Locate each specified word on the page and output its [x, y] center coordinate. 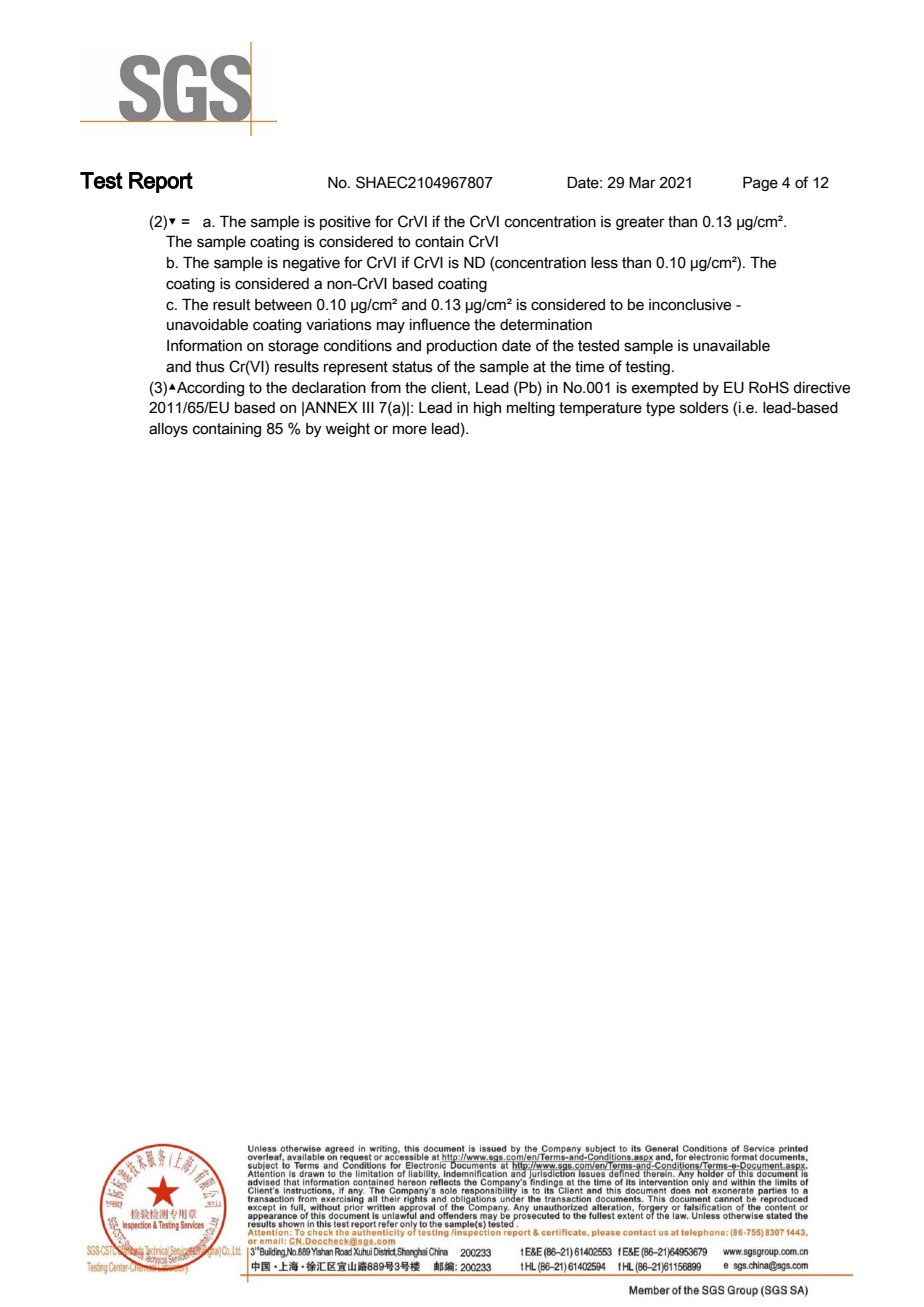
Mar [642, 182]
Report [161, 182]
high [487, 409]
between [283, 305]
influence [440, 324]
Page [760, 183]
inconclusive [690, 305]
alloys [168, 430]
